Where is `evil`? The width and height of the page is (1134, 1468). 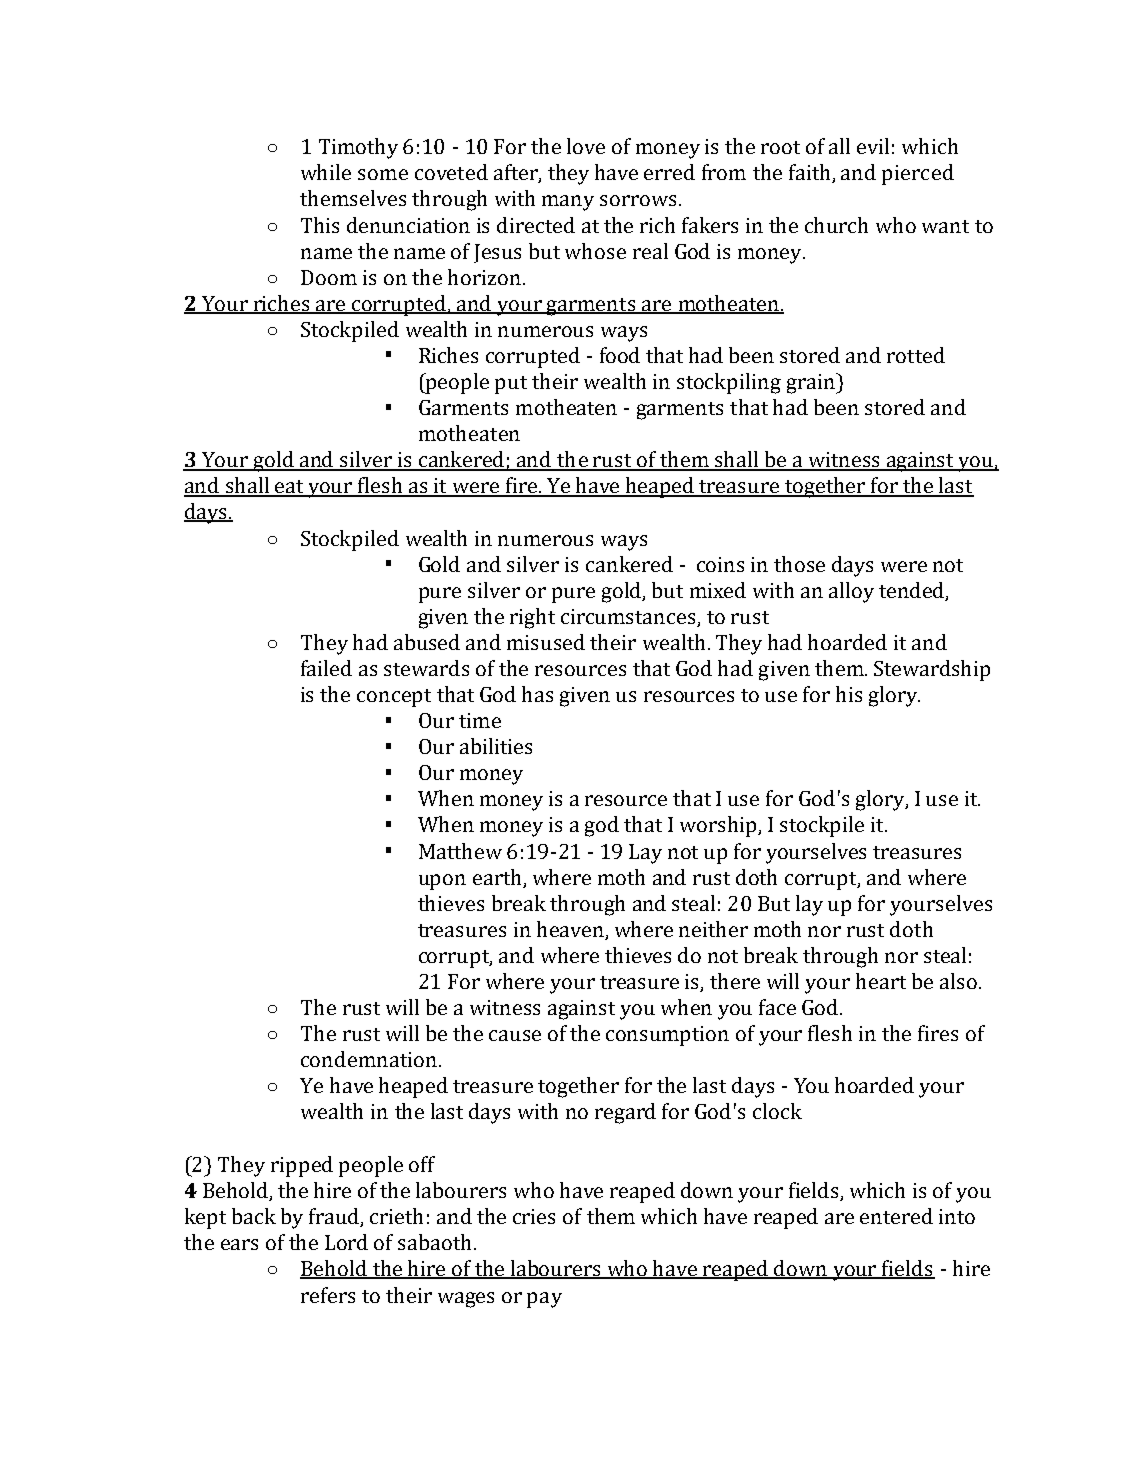 evil is located at coordinates (873, 146).
